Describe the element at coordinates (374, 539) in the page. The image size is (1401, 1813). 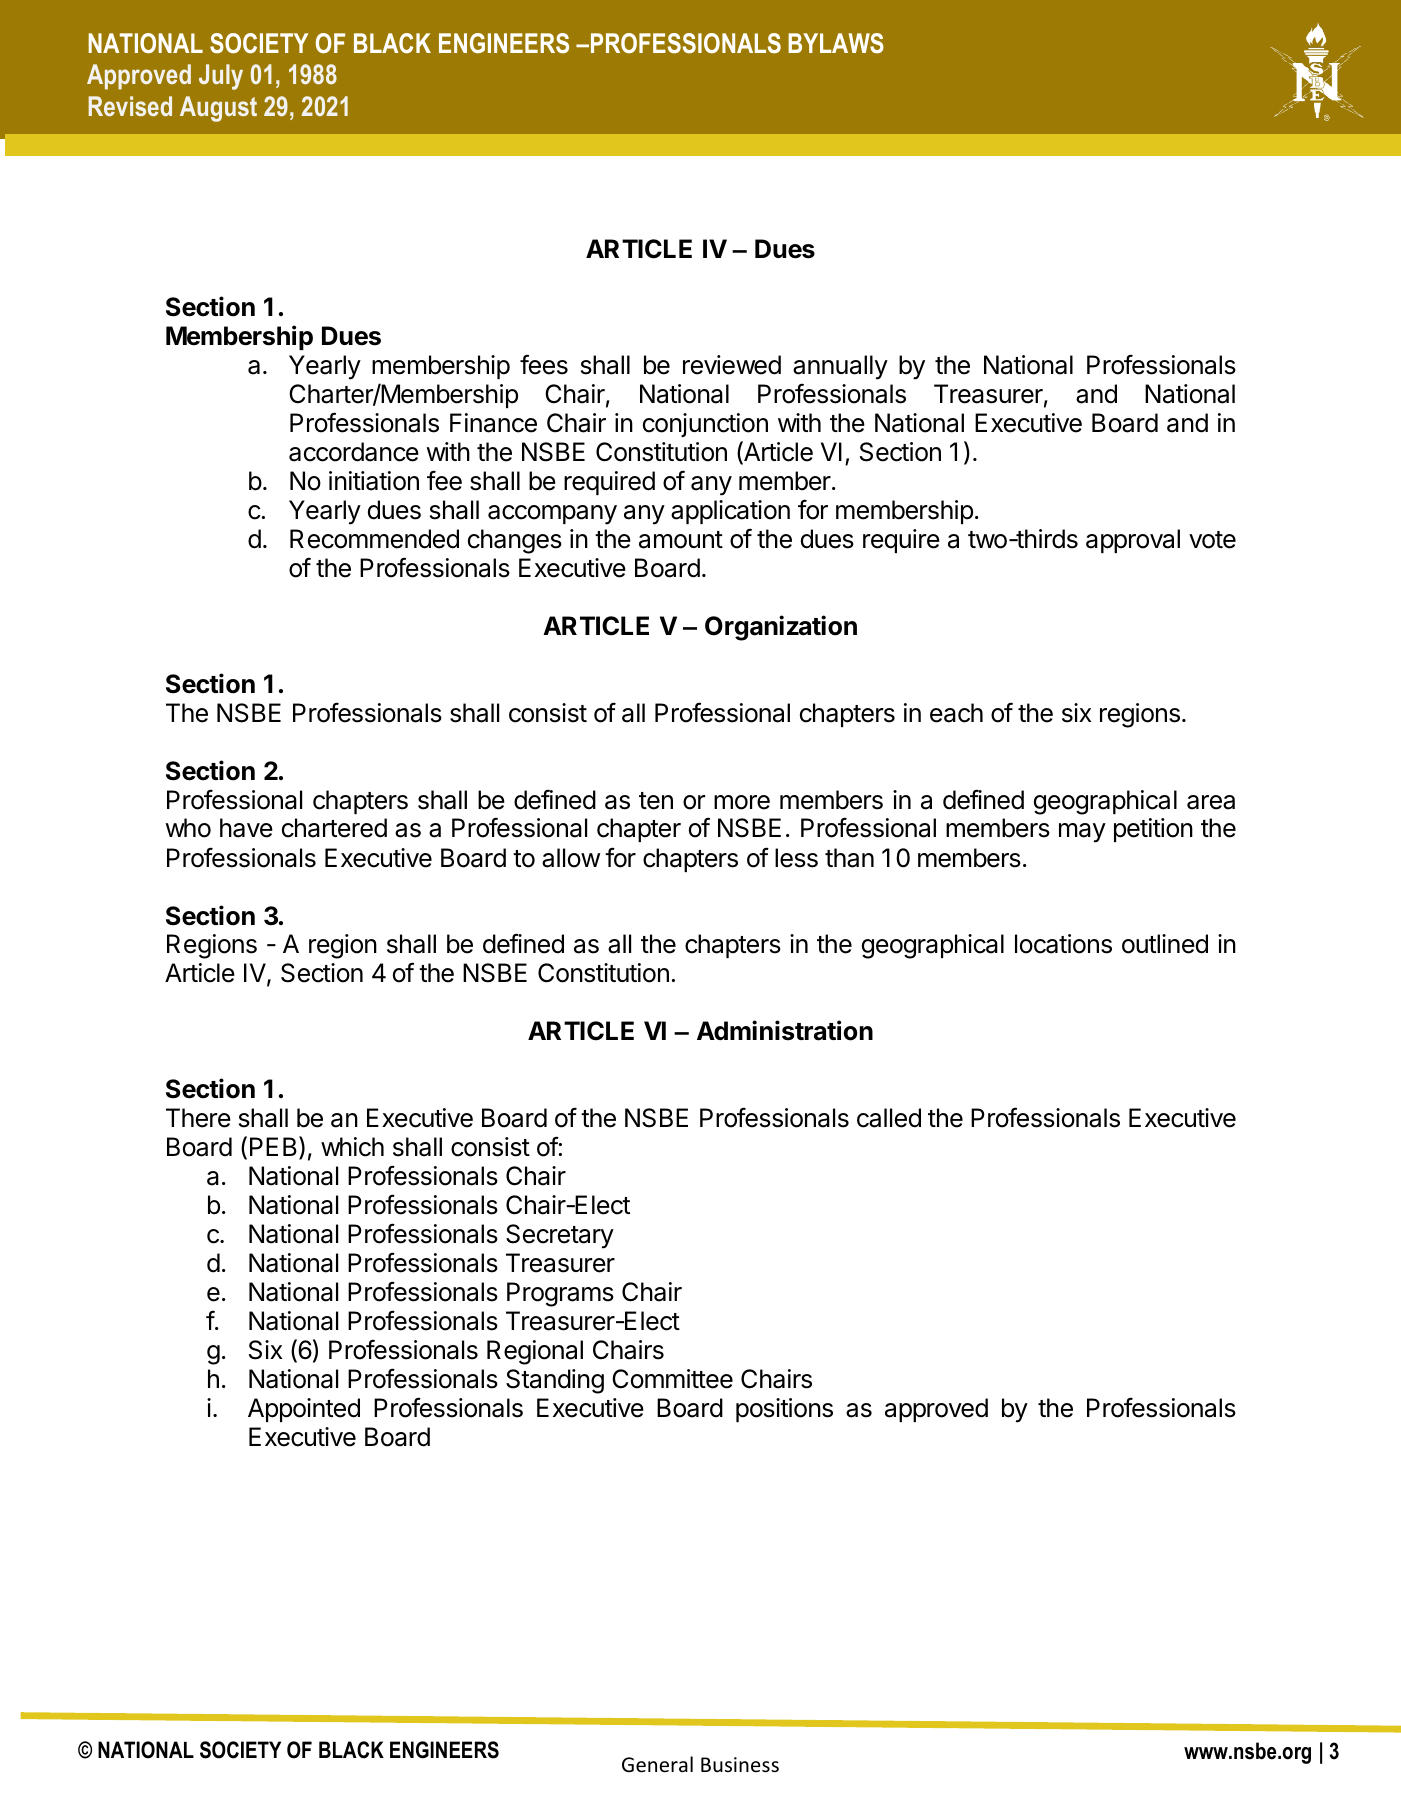
I see `Recommended` at that location.
